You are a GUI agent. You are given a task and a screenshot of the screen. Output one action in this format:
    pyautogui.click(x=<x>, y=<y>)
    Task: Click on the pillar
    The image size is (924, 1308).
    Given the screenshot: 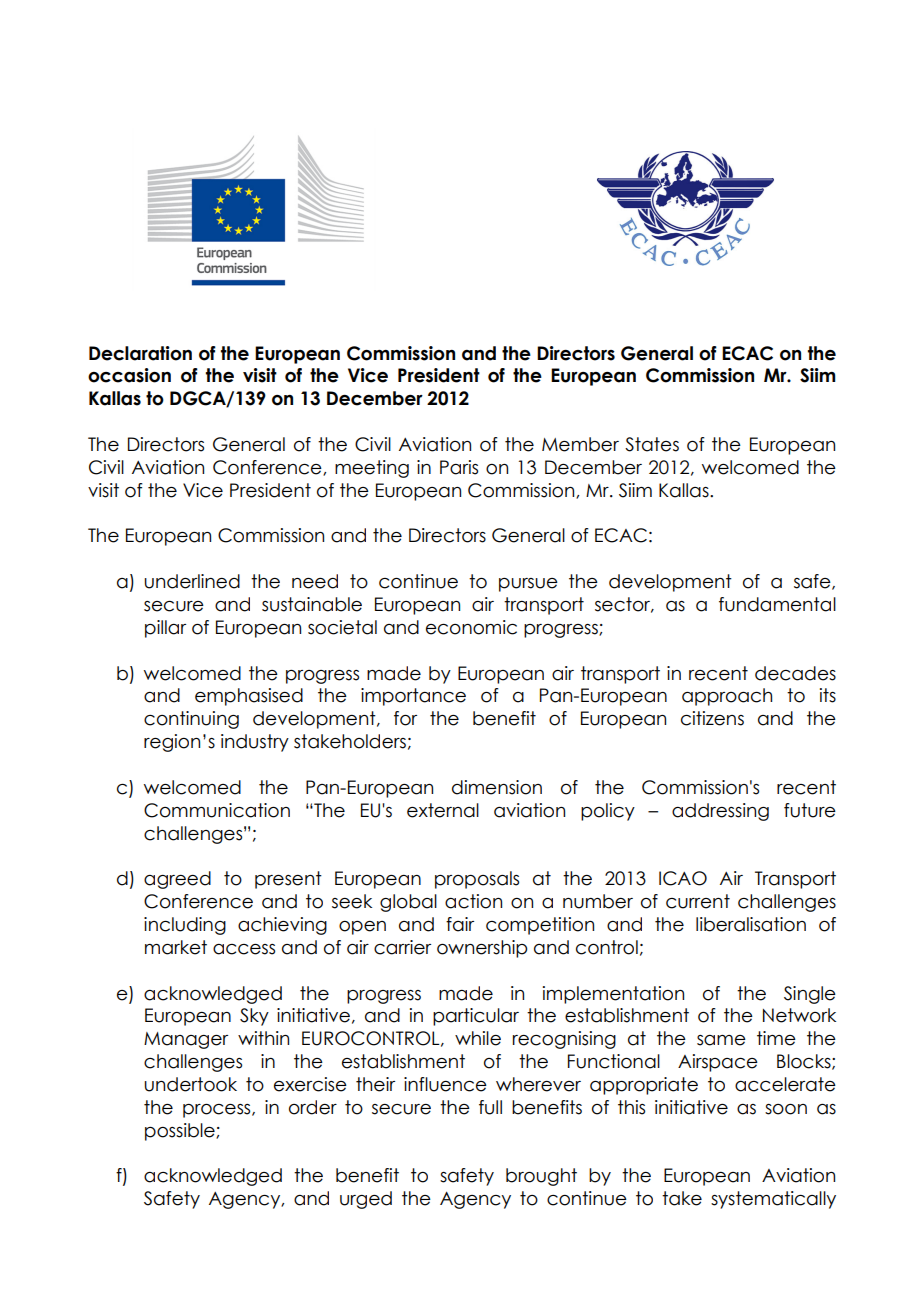 What is the action you would take?
    pyautogui.click(x=165, y=629)
